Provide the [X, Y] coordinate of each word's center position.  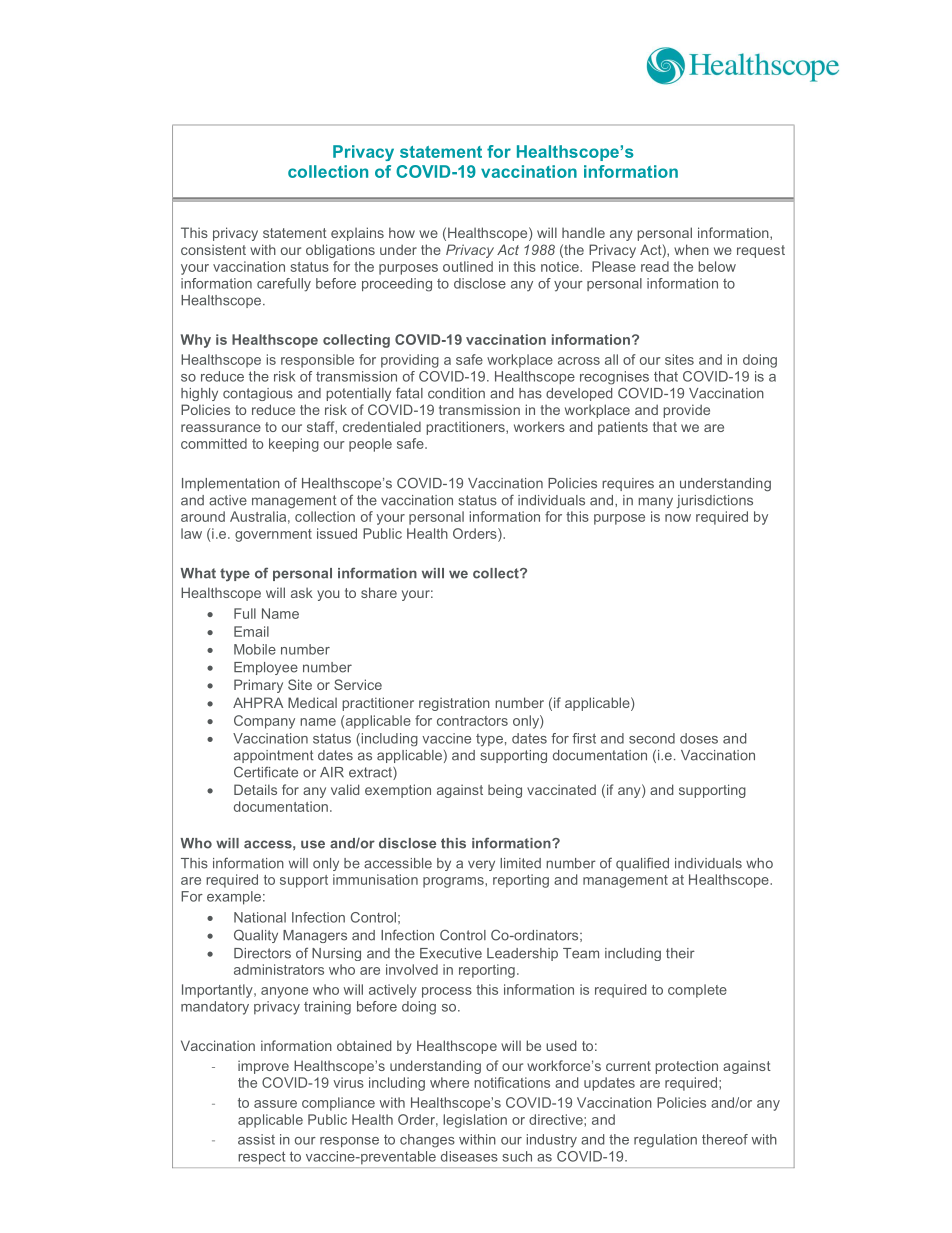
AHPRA [258, 702]
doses [699, 738]
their [680, 953]
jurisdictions [715, 501]
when [691, 249]
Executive [451, 953]
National [260, 917]
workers [539, 426]
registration [454, 704]
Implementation [231, 484]
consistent [213, 249]
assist [256, 1139]
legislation [475, 1121]
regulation [665, 1141]
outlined [468, 266]
